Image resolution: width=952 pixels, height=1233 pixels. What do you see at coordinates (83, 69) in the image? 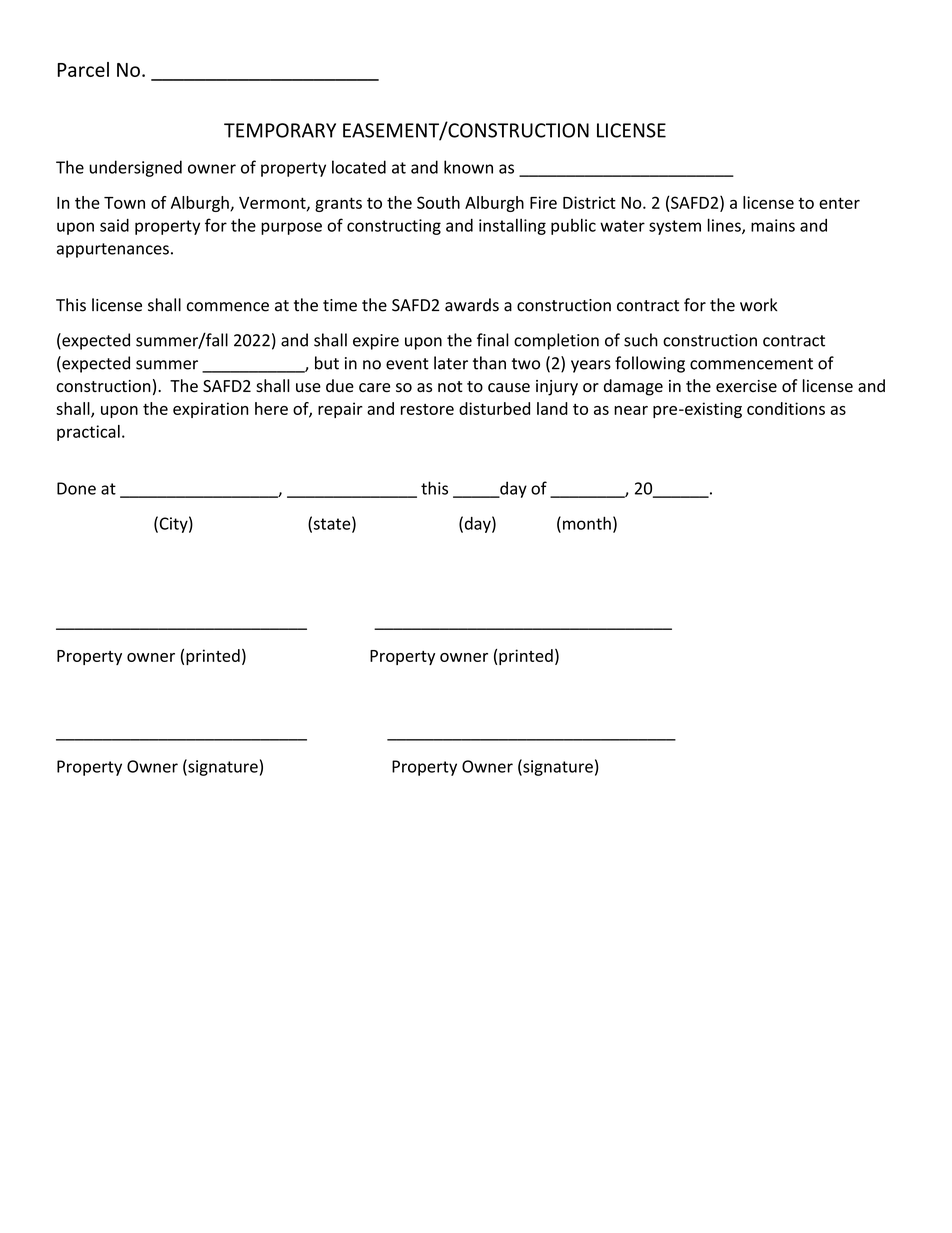
I see `Parcel` at bounding box center [83, 69].
